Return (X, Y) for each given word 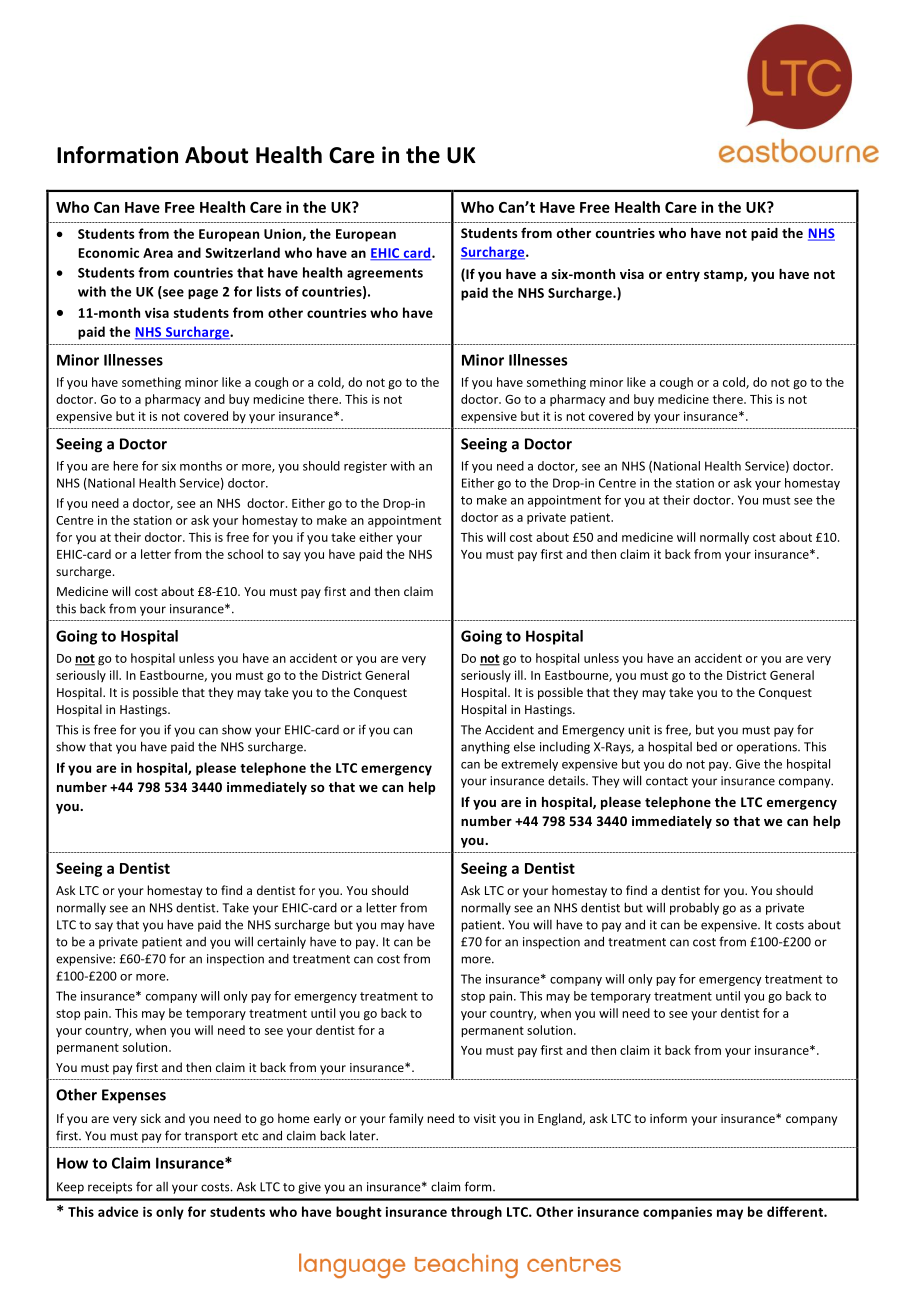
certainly (281, 942)
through (476, 1213)
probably (694, 908)
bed (707, 746)
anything (485, 747)
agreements (385, 274)
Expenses (134, 1096)
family (406, 1119)
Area (158, 253)
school (245, 554)
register (365, 467)
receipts (110, 1188)
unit (639, 730)
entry (683, 276)
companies (677, 1213)
